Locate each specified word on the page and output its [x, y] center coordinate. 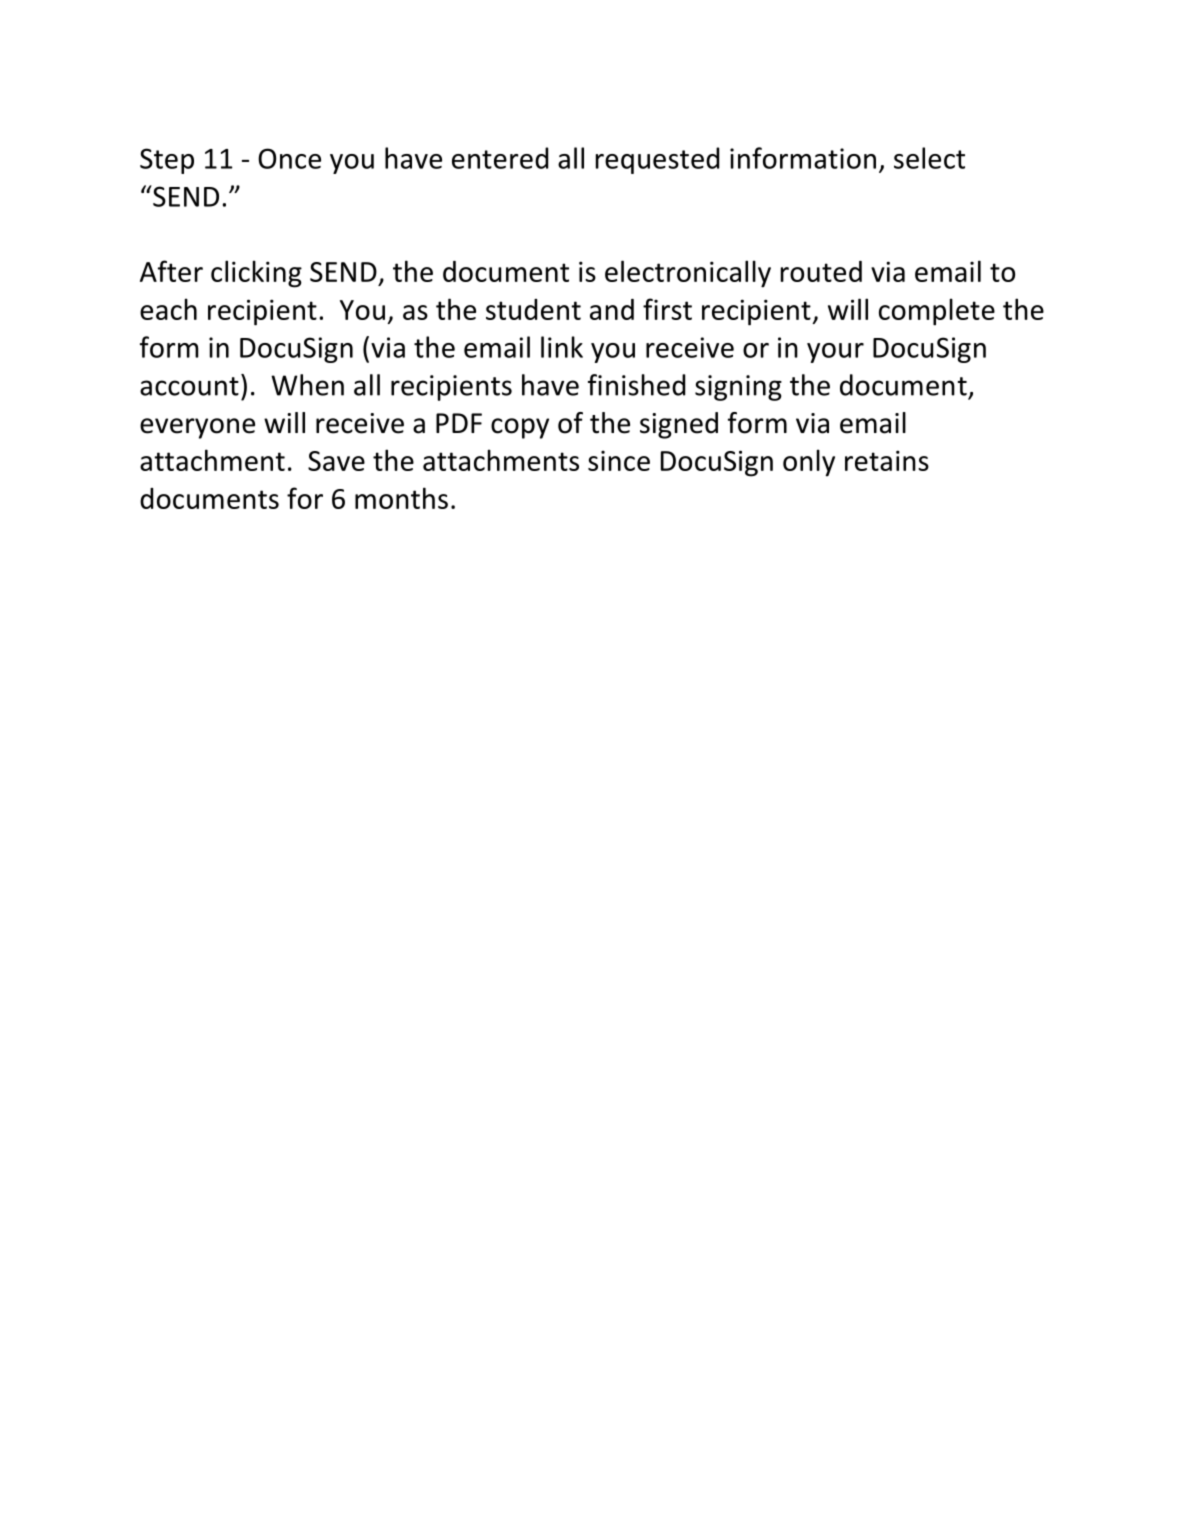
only [809, 463]
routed [821, 271]
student [533, 309]
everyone [197, 428]
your [835, 353]
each [168, 309]
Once [289, 158]
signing [738, 388]
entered [500, 158]
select [929, 158]
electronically [688, 274]
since [619, 460]
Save [336, 461]
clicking [256, 274]
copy [520, 428]
